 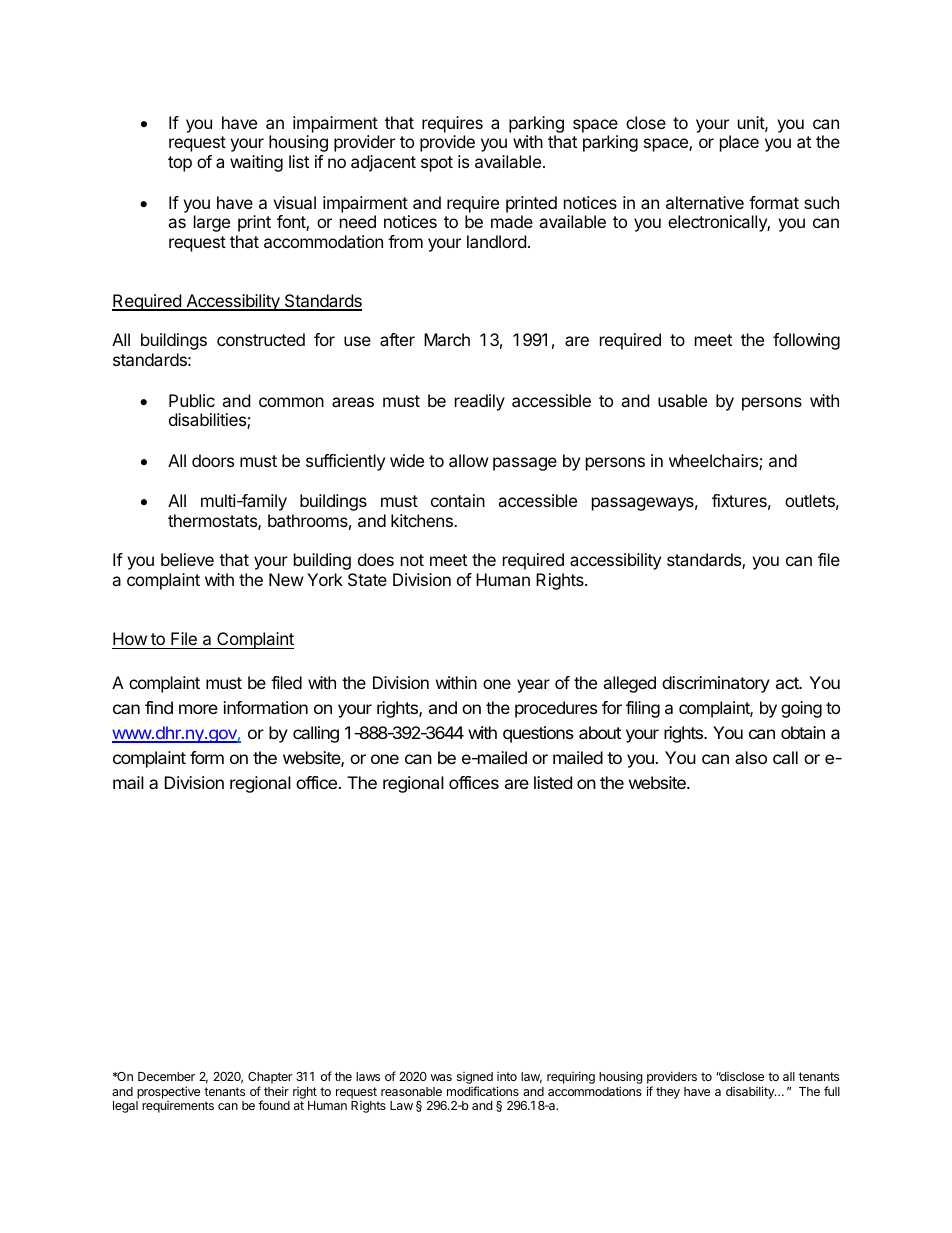 What do you see at coordinates (533, 686) in the screenshot?
I see `year` at bounding box center [533, 686].
